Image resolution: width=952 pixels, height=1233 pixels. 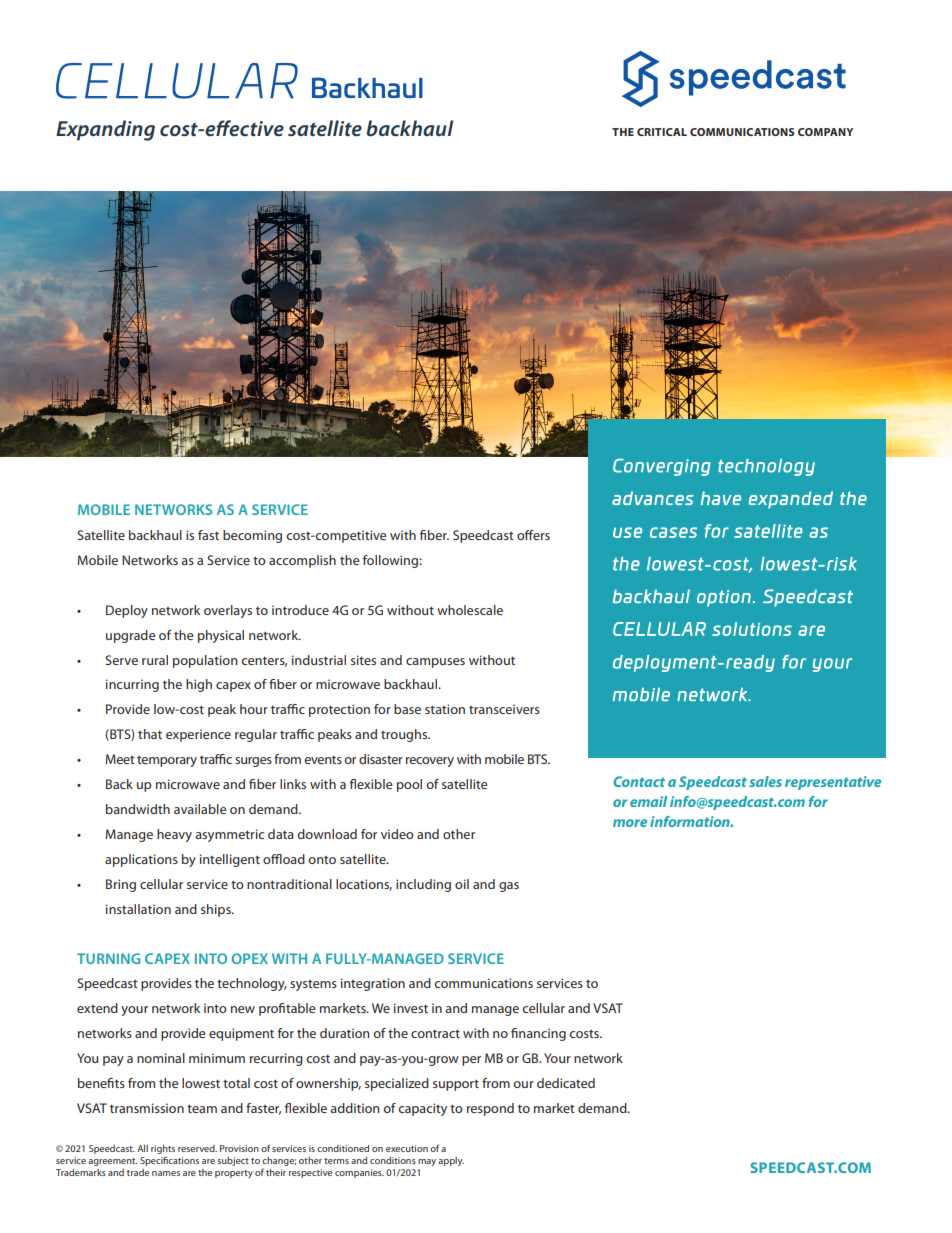 I want to click on solutions, so click(x=752, y=629).
